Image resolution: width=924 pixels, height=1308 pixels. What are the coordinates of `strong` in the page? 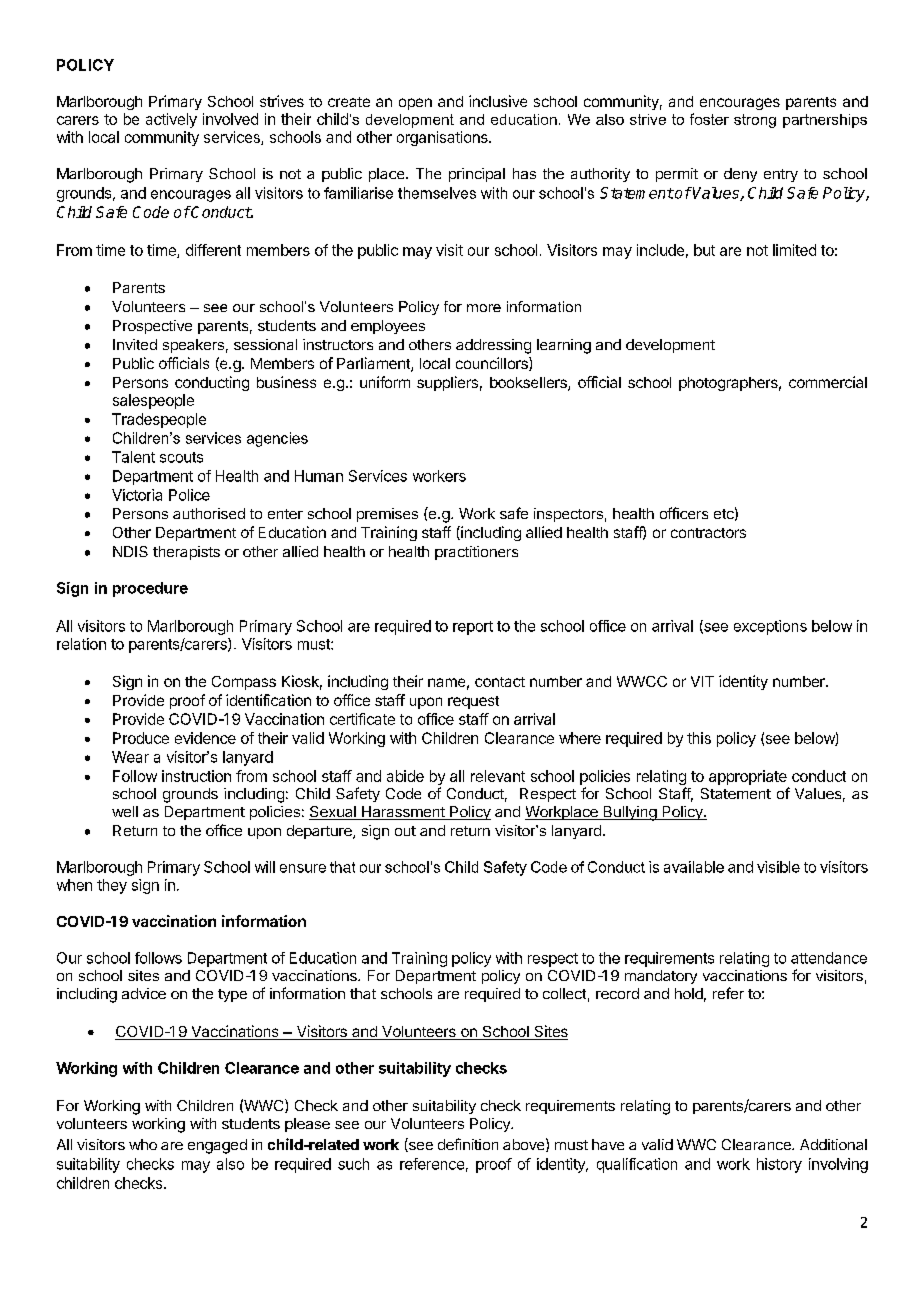 It's located at (755, 121).
